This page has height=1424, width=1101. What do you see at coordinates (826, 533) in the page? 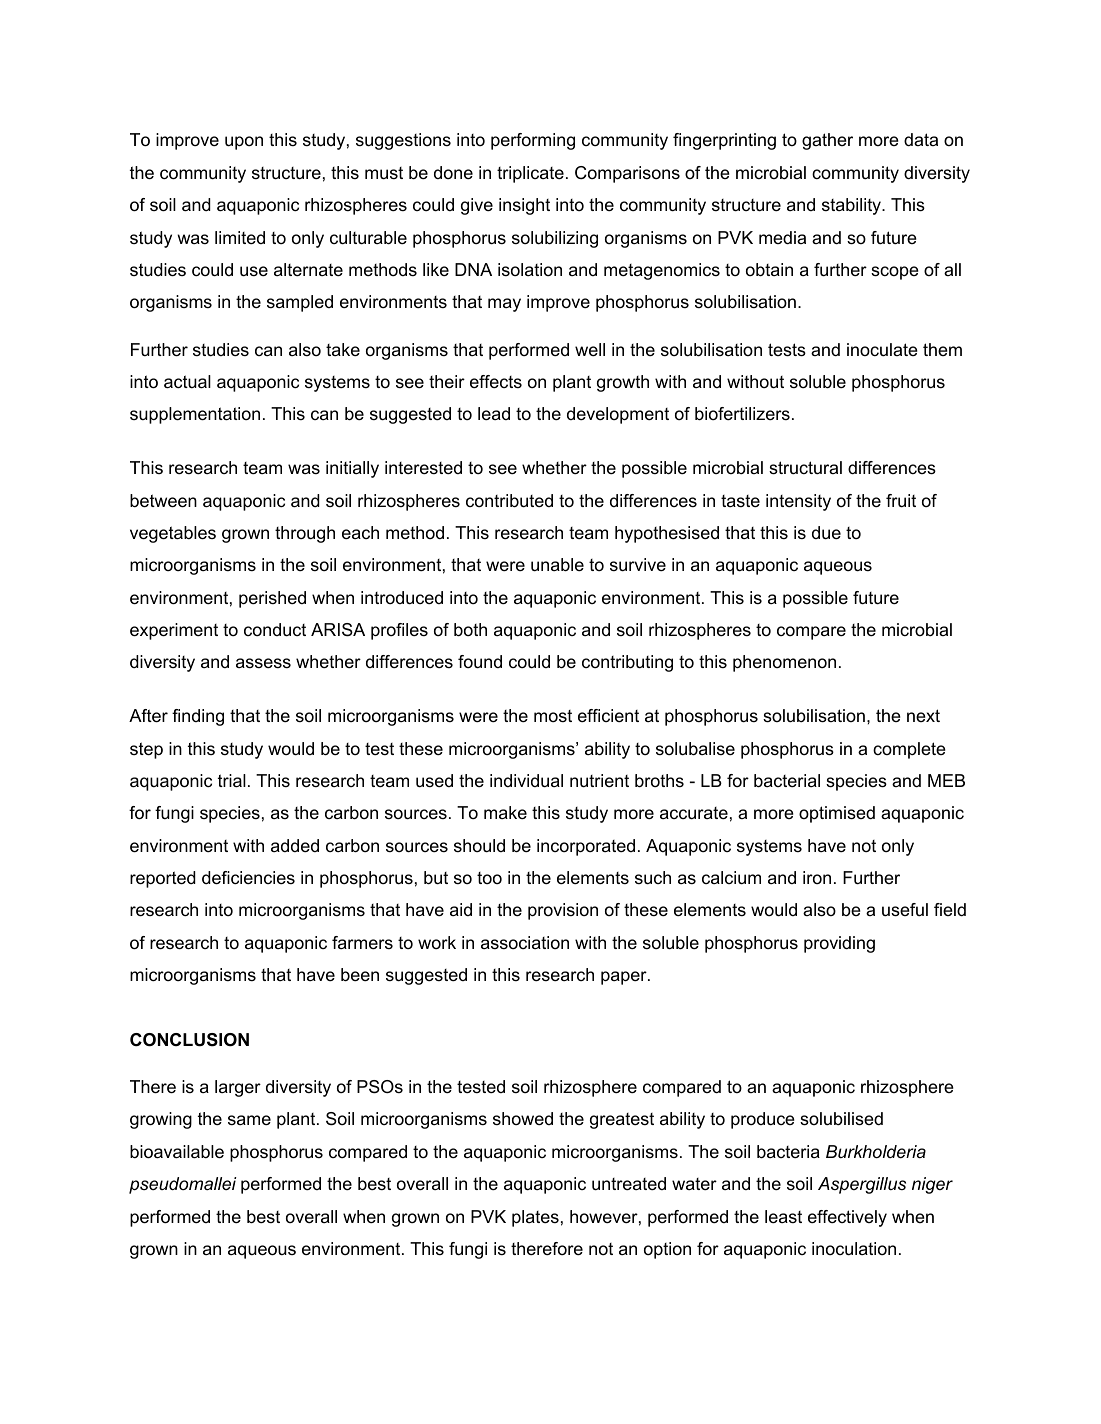
I see `due` at bounding box center [826, 533].
